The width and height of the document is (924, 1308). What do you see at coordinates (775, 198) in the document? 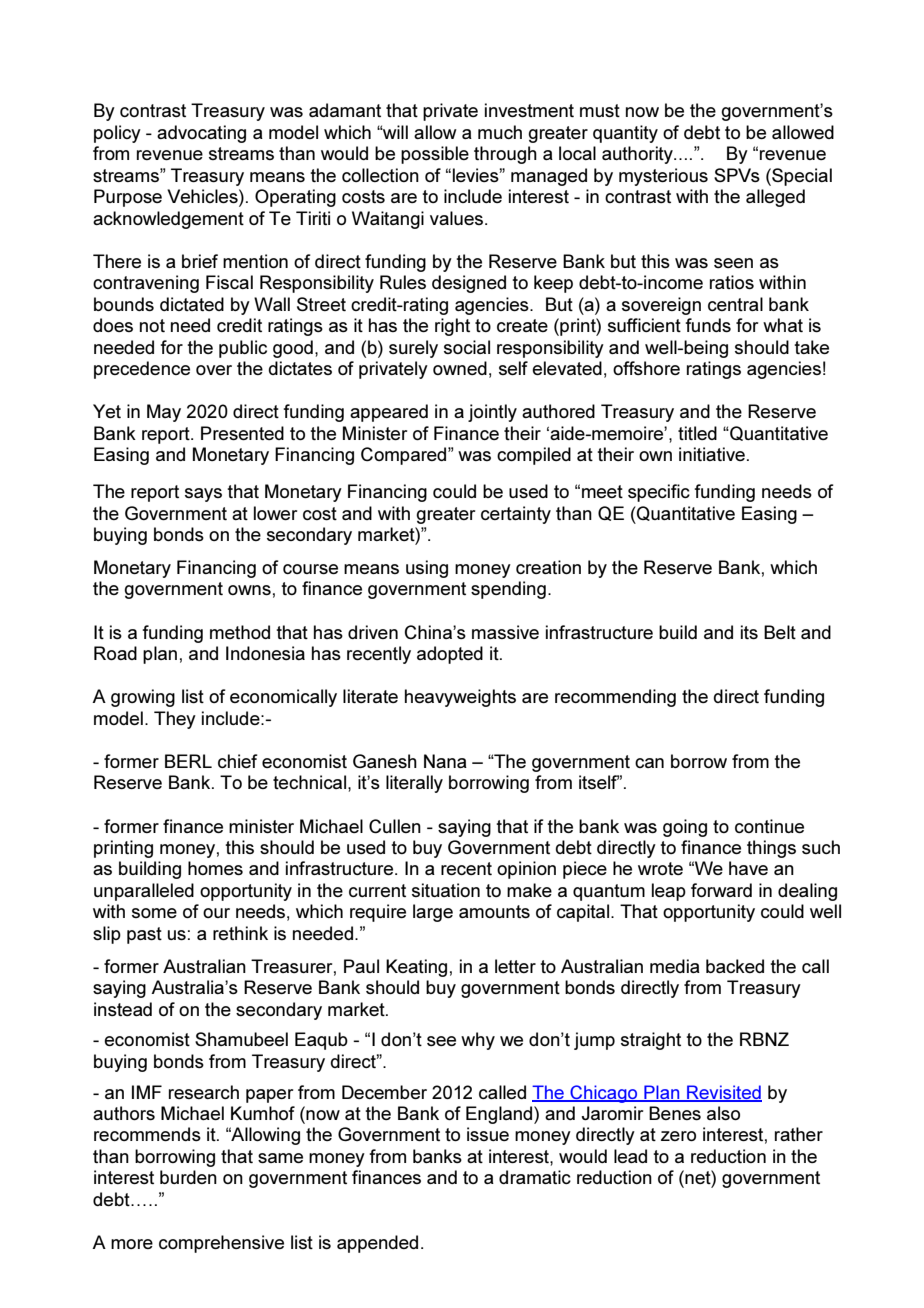
I see `alleged` at bounding box center [775, 198].
